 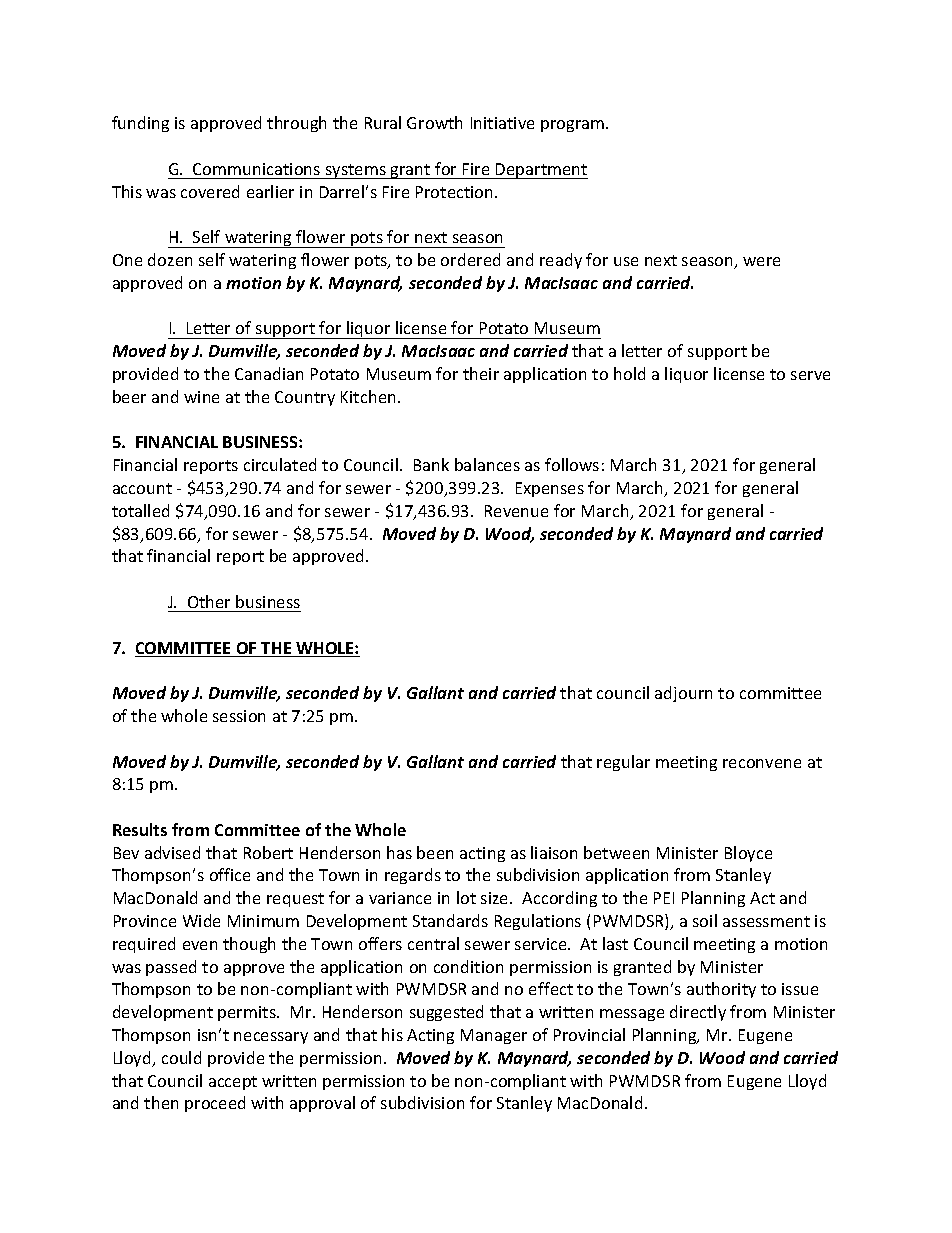 I want to click on Manager, so click(x=494, y=1036).
